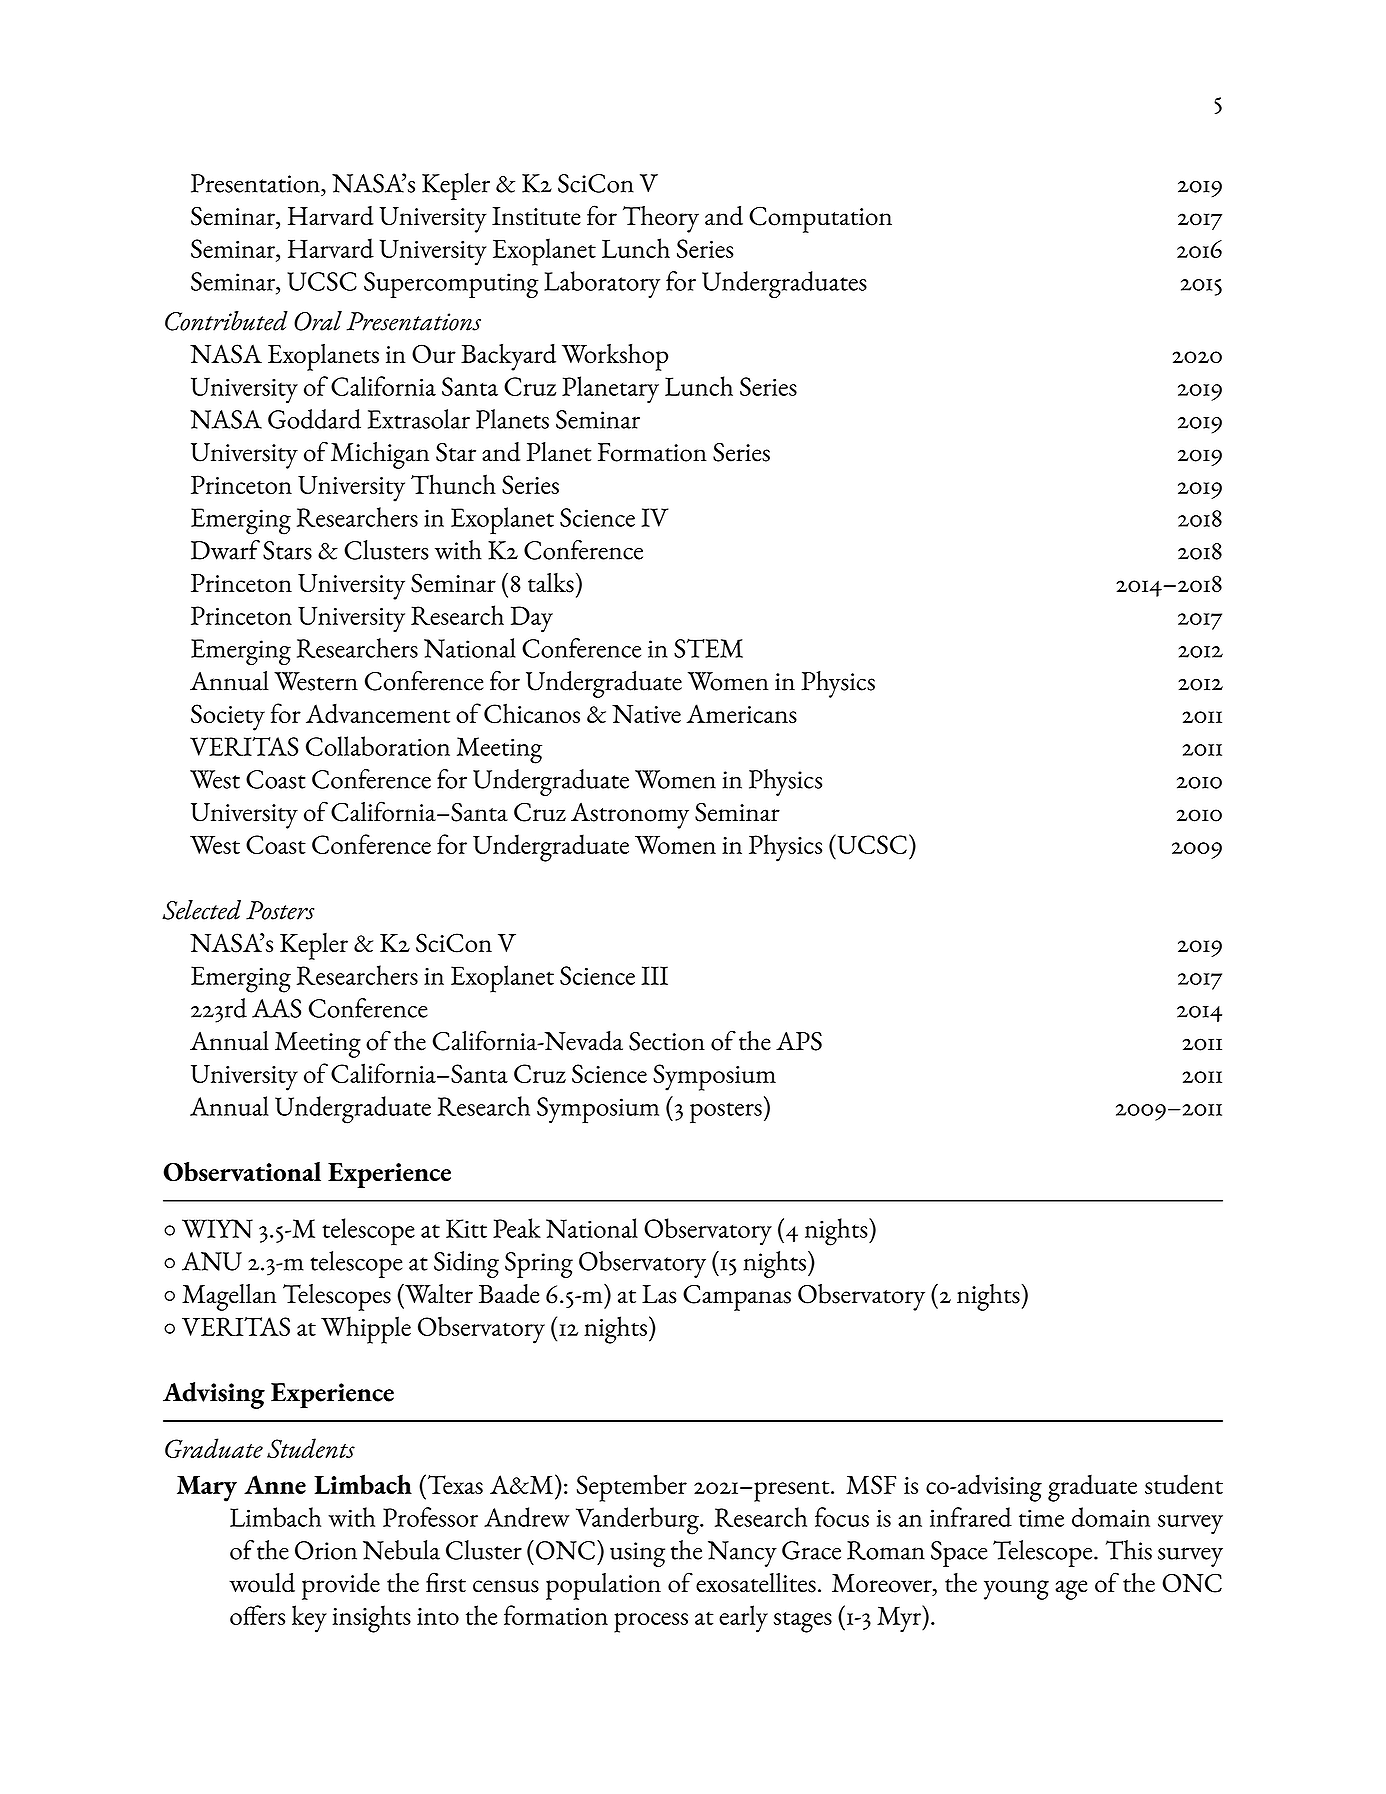  I want to click on III, so click(654, 975).
